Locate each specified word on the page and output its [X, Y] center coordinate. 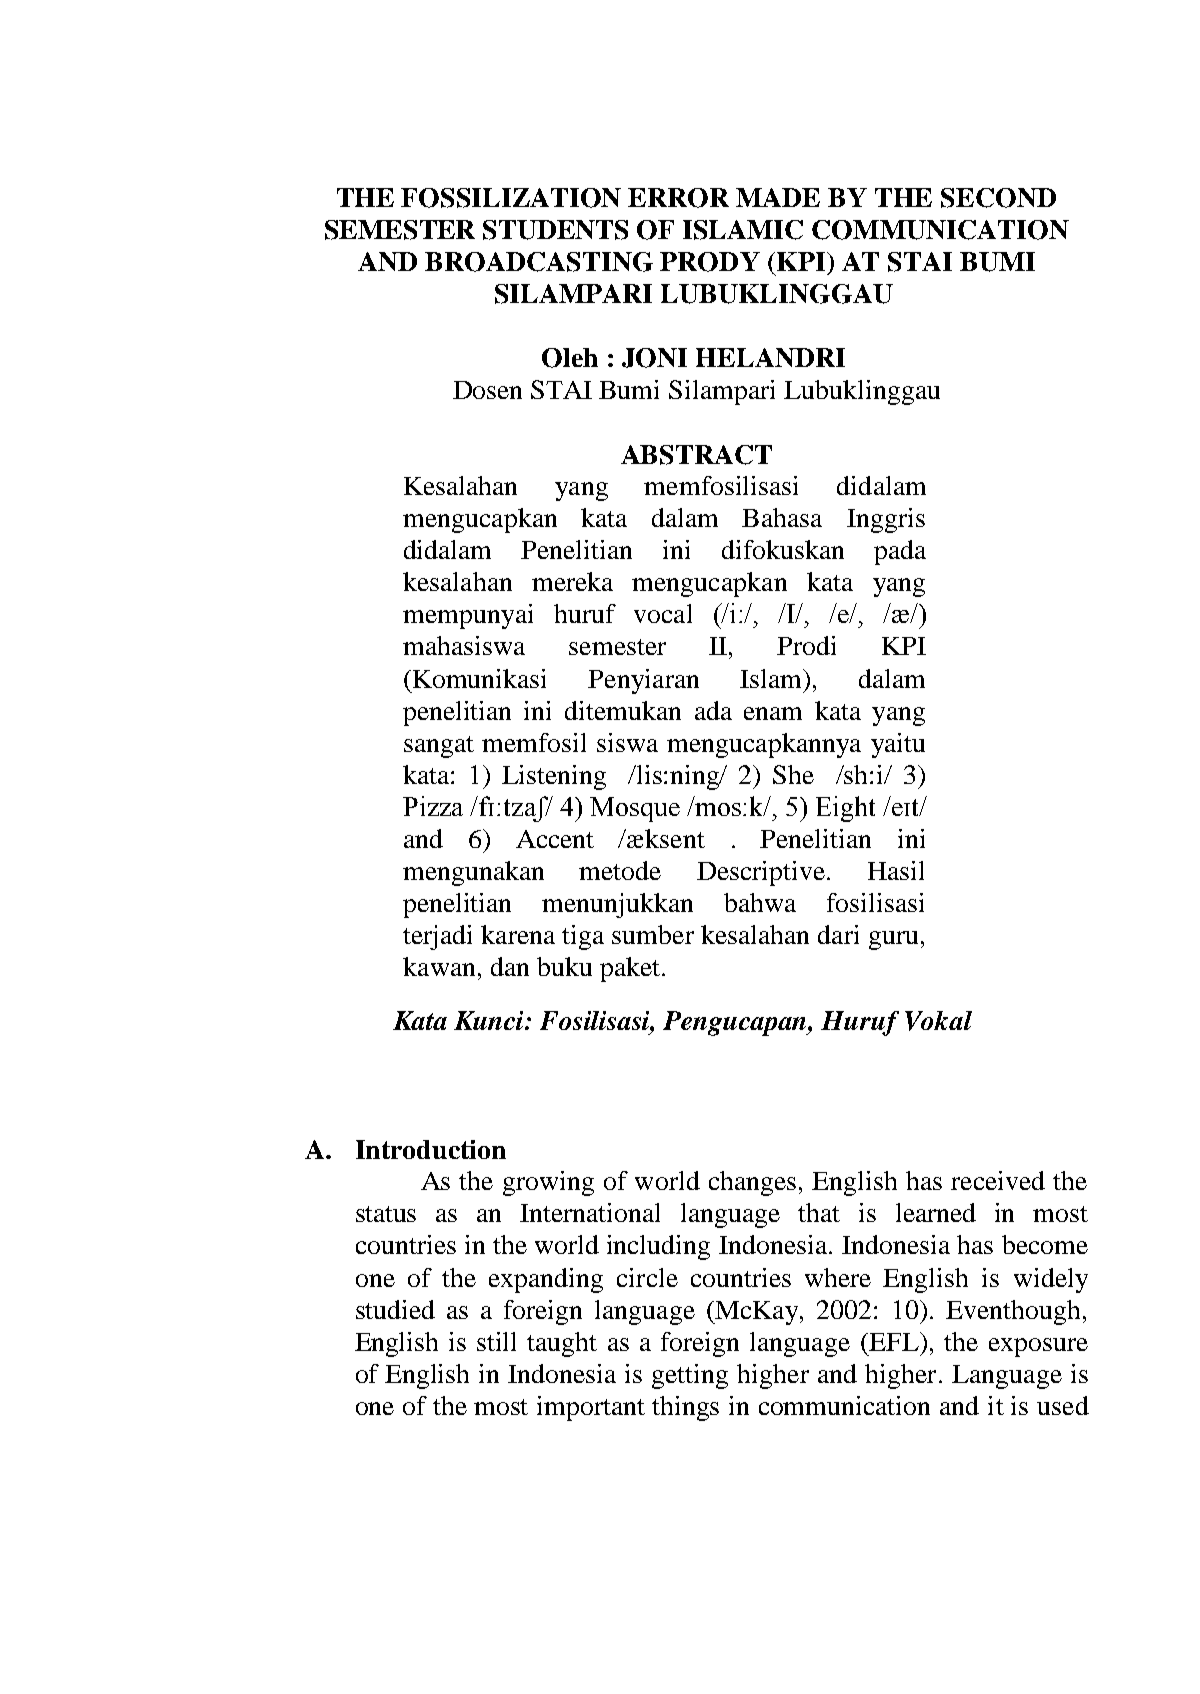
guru [893, 940]
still [496, 1341]
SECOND [998, 198]
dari [838, 934]
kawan [439, 966]
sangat [439, 747]
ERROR [678, 198]
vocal [663, 613]
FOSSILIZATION [511, 198]
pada [900, 552]
